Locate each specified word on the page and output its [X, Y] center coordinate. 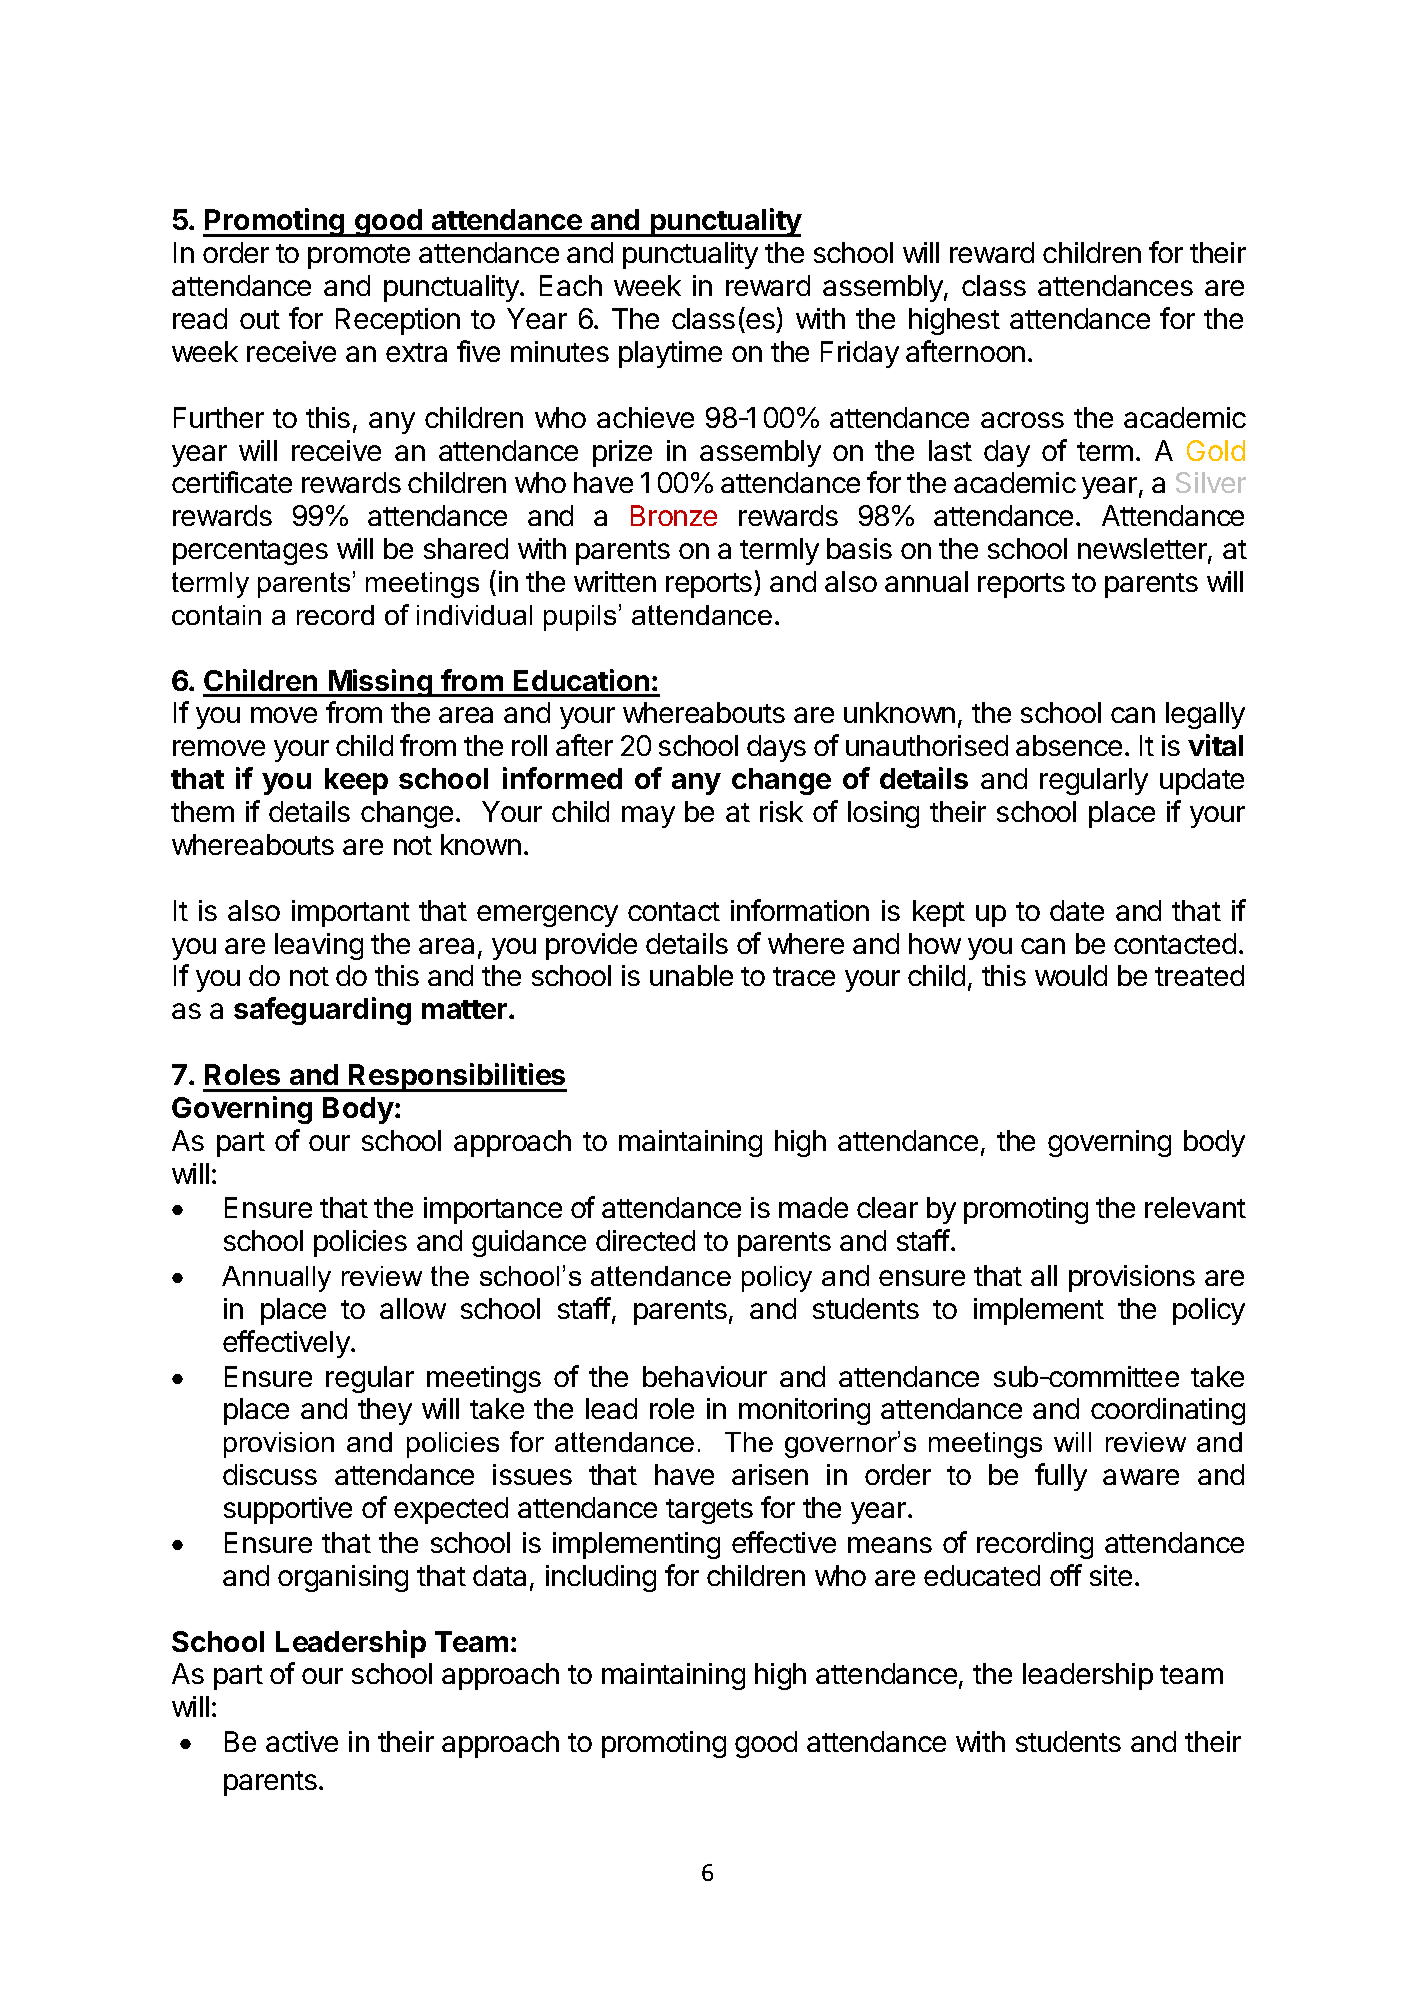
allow [413, 1308]
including [601, 1578]
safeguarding [322, 1011]
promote [359, 256]
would [1071, 975]
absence [1069, 745]
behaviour [705, 1376]
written [615, 581]
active [302, 1741]
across [1022, 420]
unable [691, 975]
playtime [670, 354]
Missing [380, 683]
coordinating [1168, 1411]
